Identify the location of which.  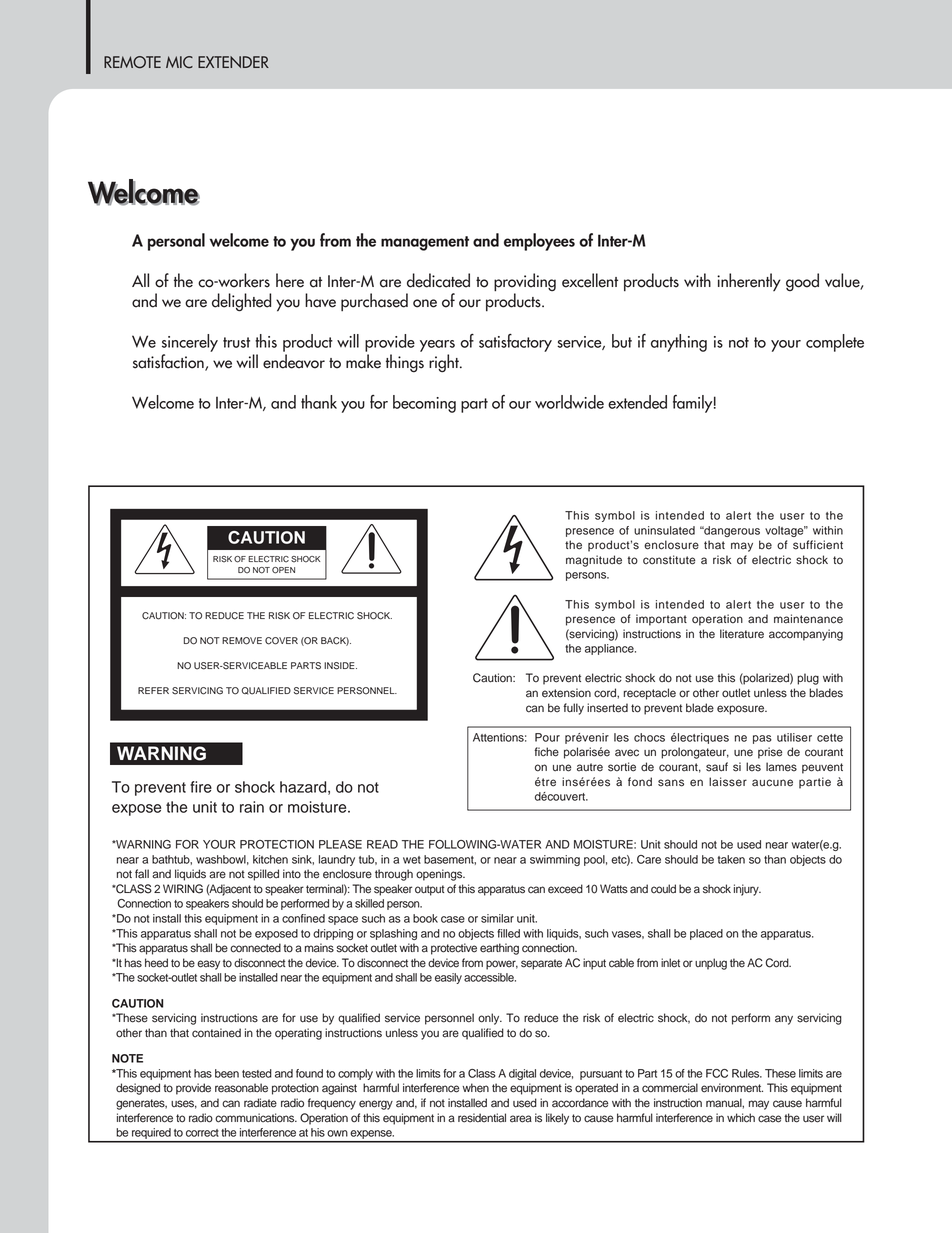
(741, 1118).
